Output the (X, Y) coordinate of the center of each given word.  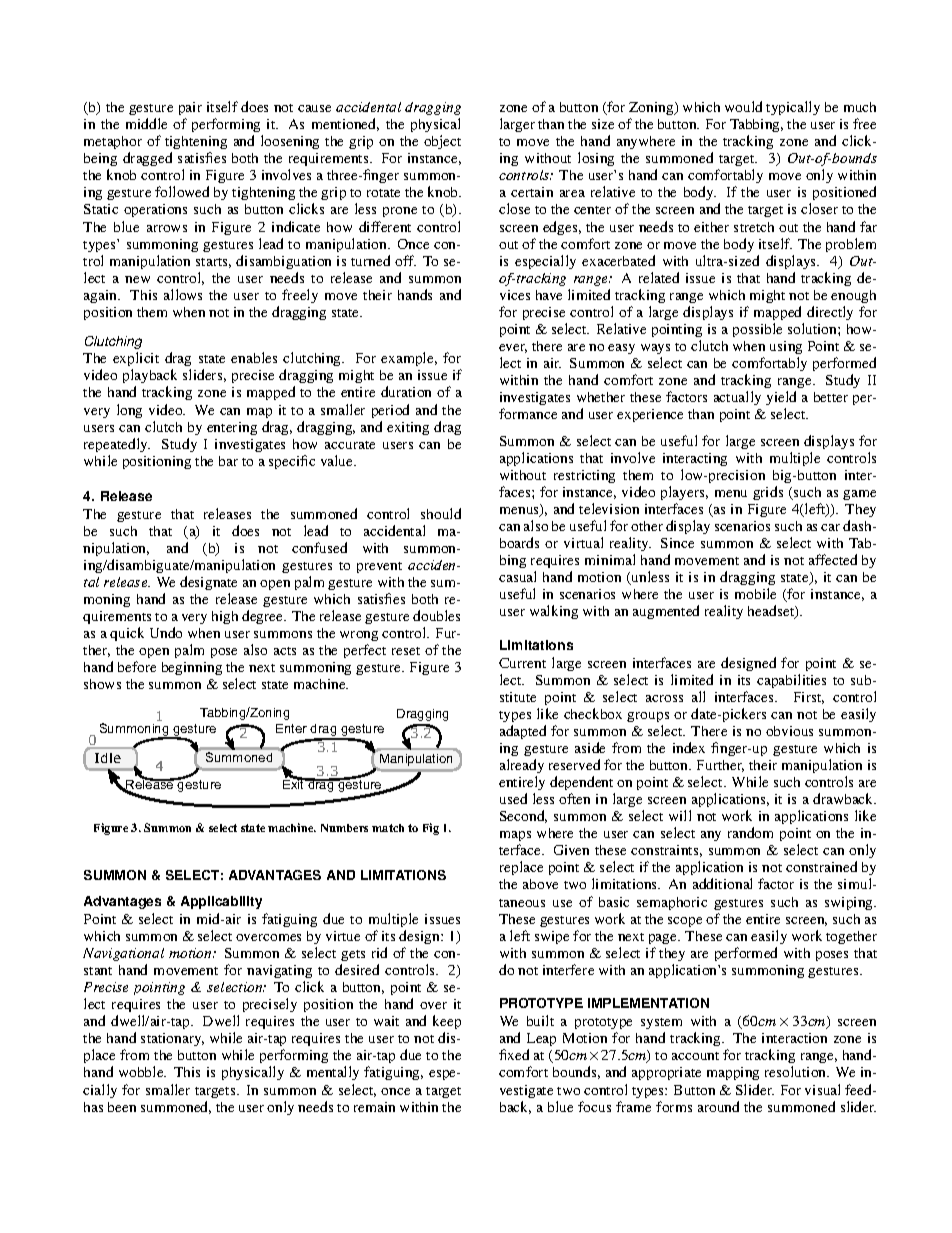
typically (793, 108)
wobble (142, 1071)
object (442, 142)
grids (768, 493)
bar (228, 461)
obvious (789, 731)
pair (190, 108)
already (522, 766)
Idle (108, 758)
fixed (514, 1054)
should (441, 513)
